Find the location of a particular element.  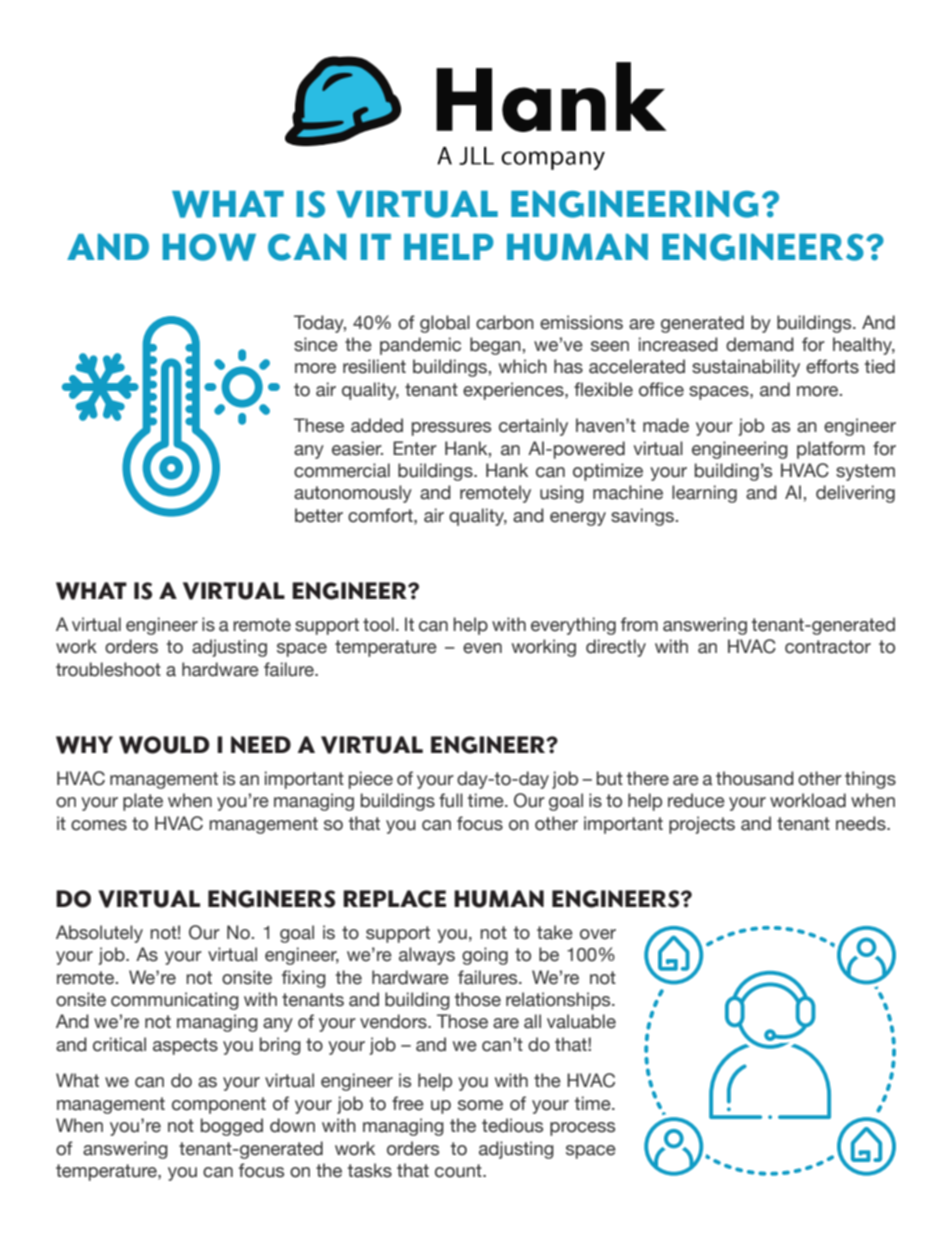

energy is located at coordinates (578, 519).
